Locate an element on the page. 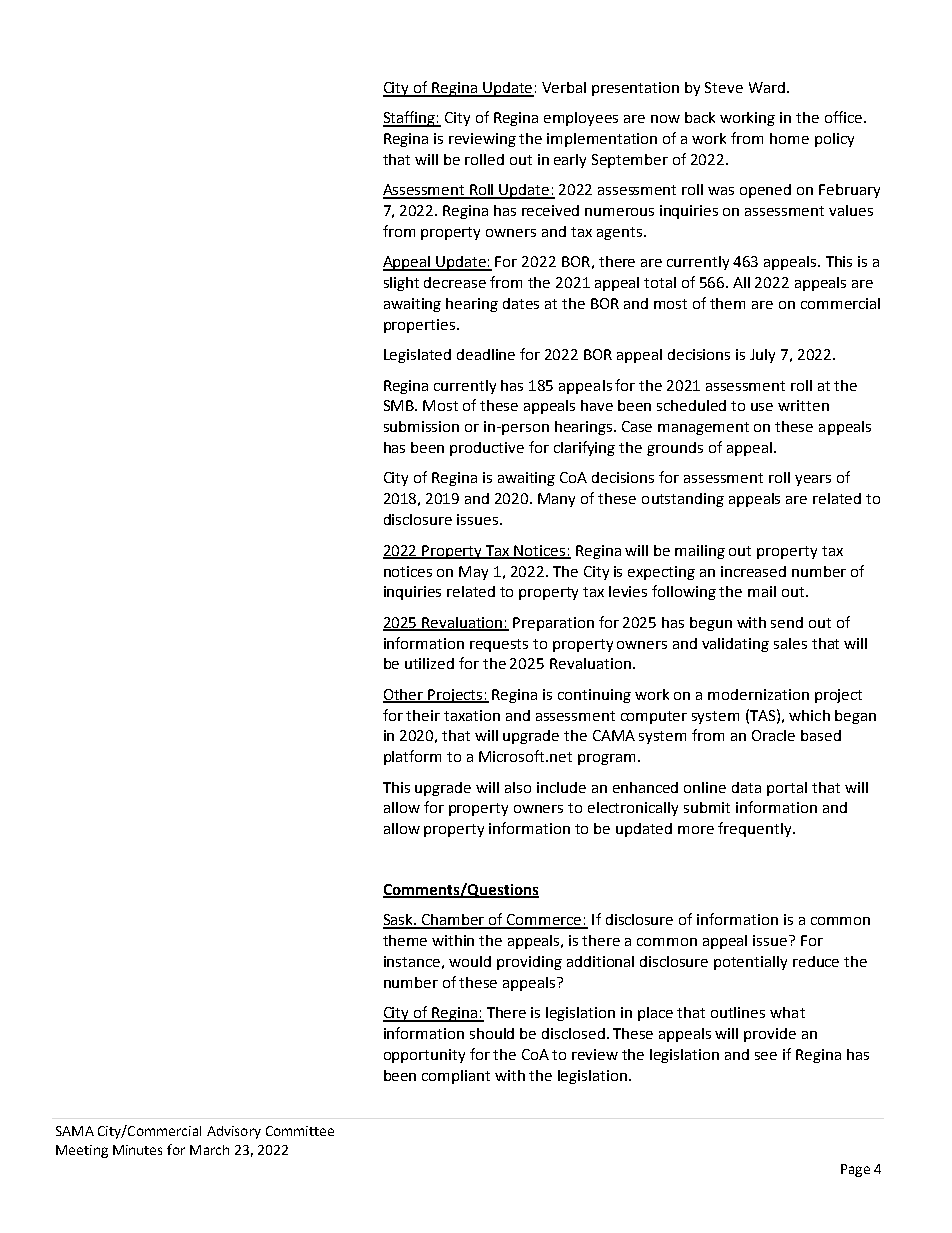 The height and width of the image is (1233, 952). requests is located at coordinates (499, 645).
